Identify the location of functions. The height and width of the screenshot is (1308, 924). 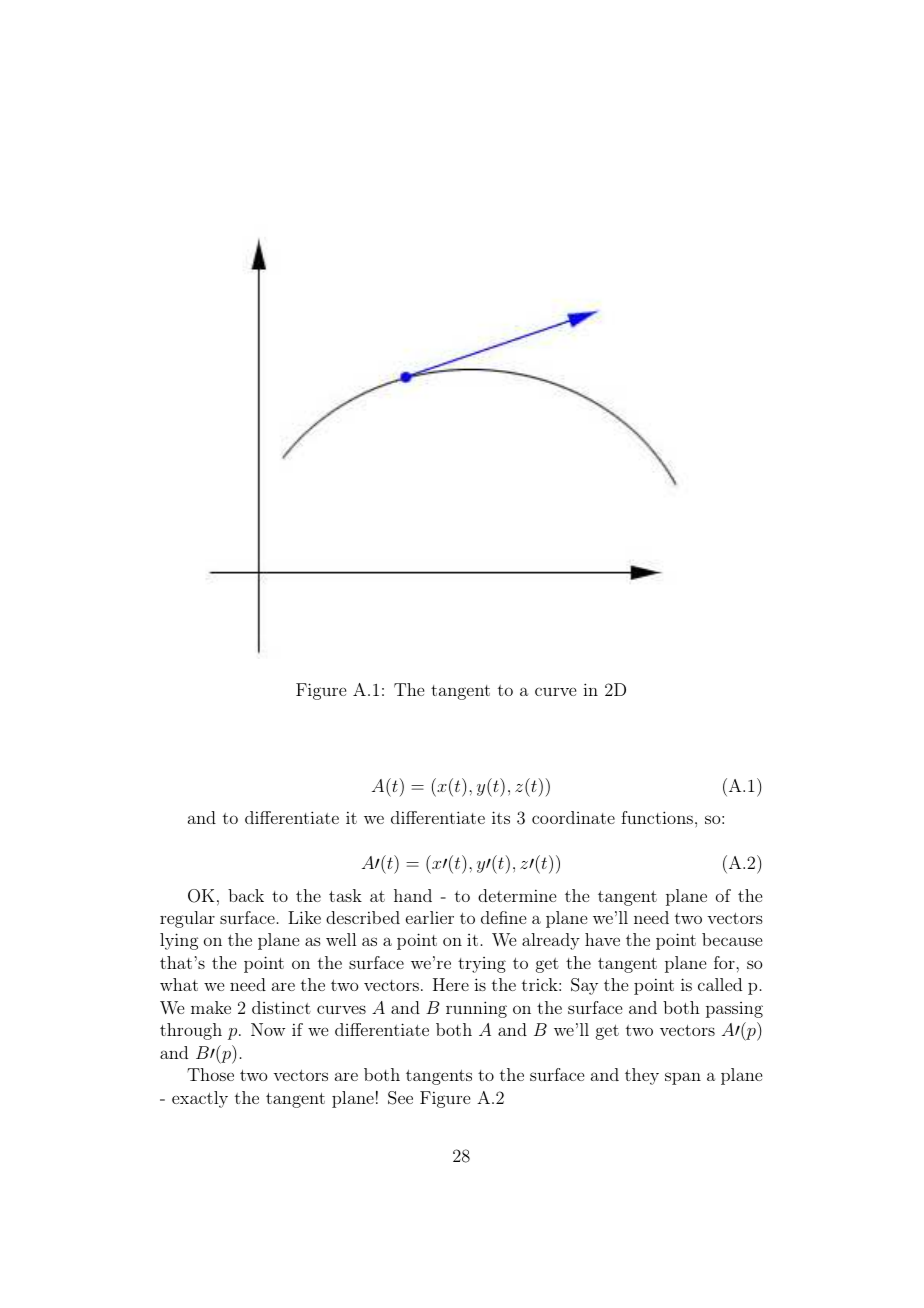
(657, 817).
